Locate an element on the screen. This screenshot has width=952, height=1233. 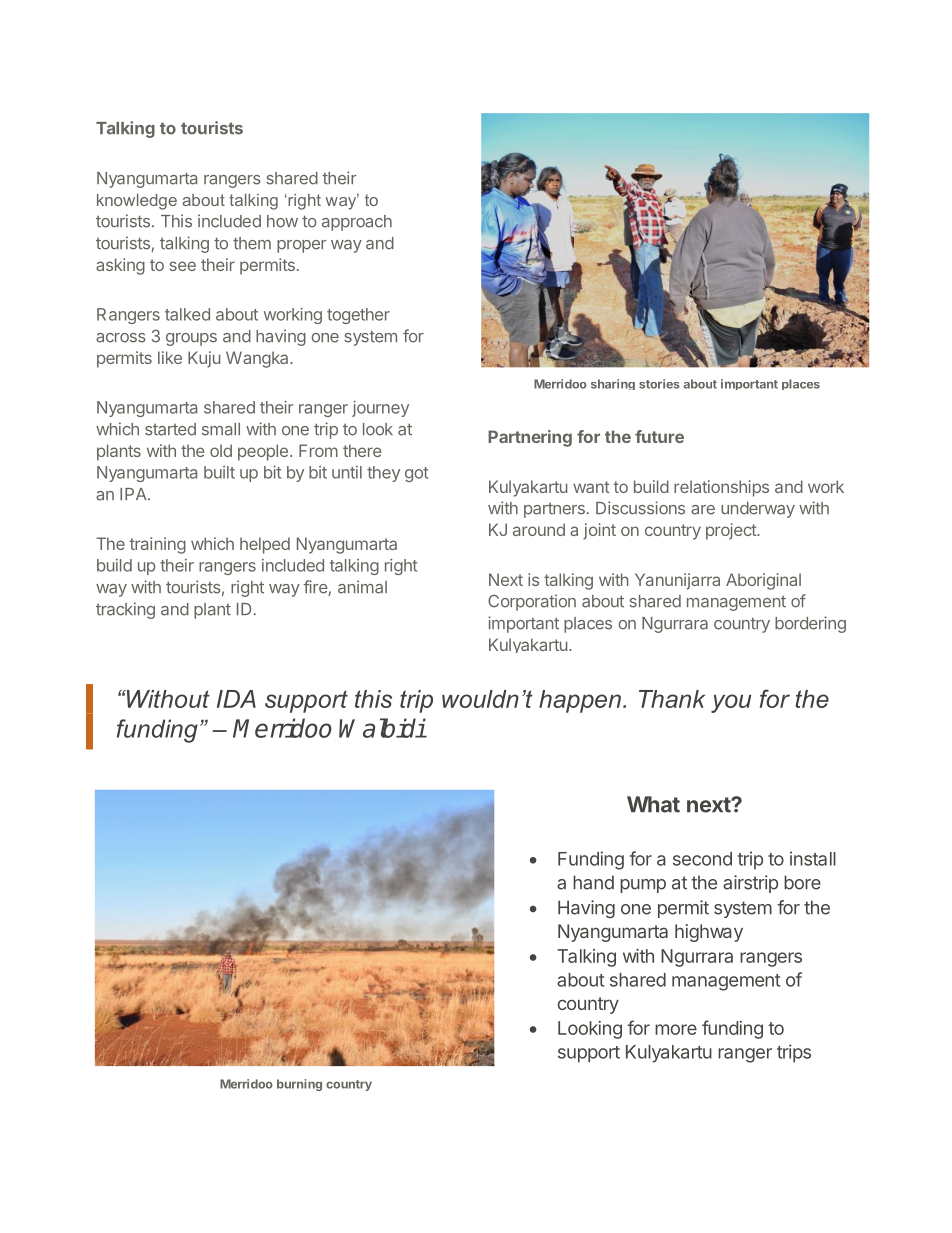
second is located at coordinates (702, 859).
